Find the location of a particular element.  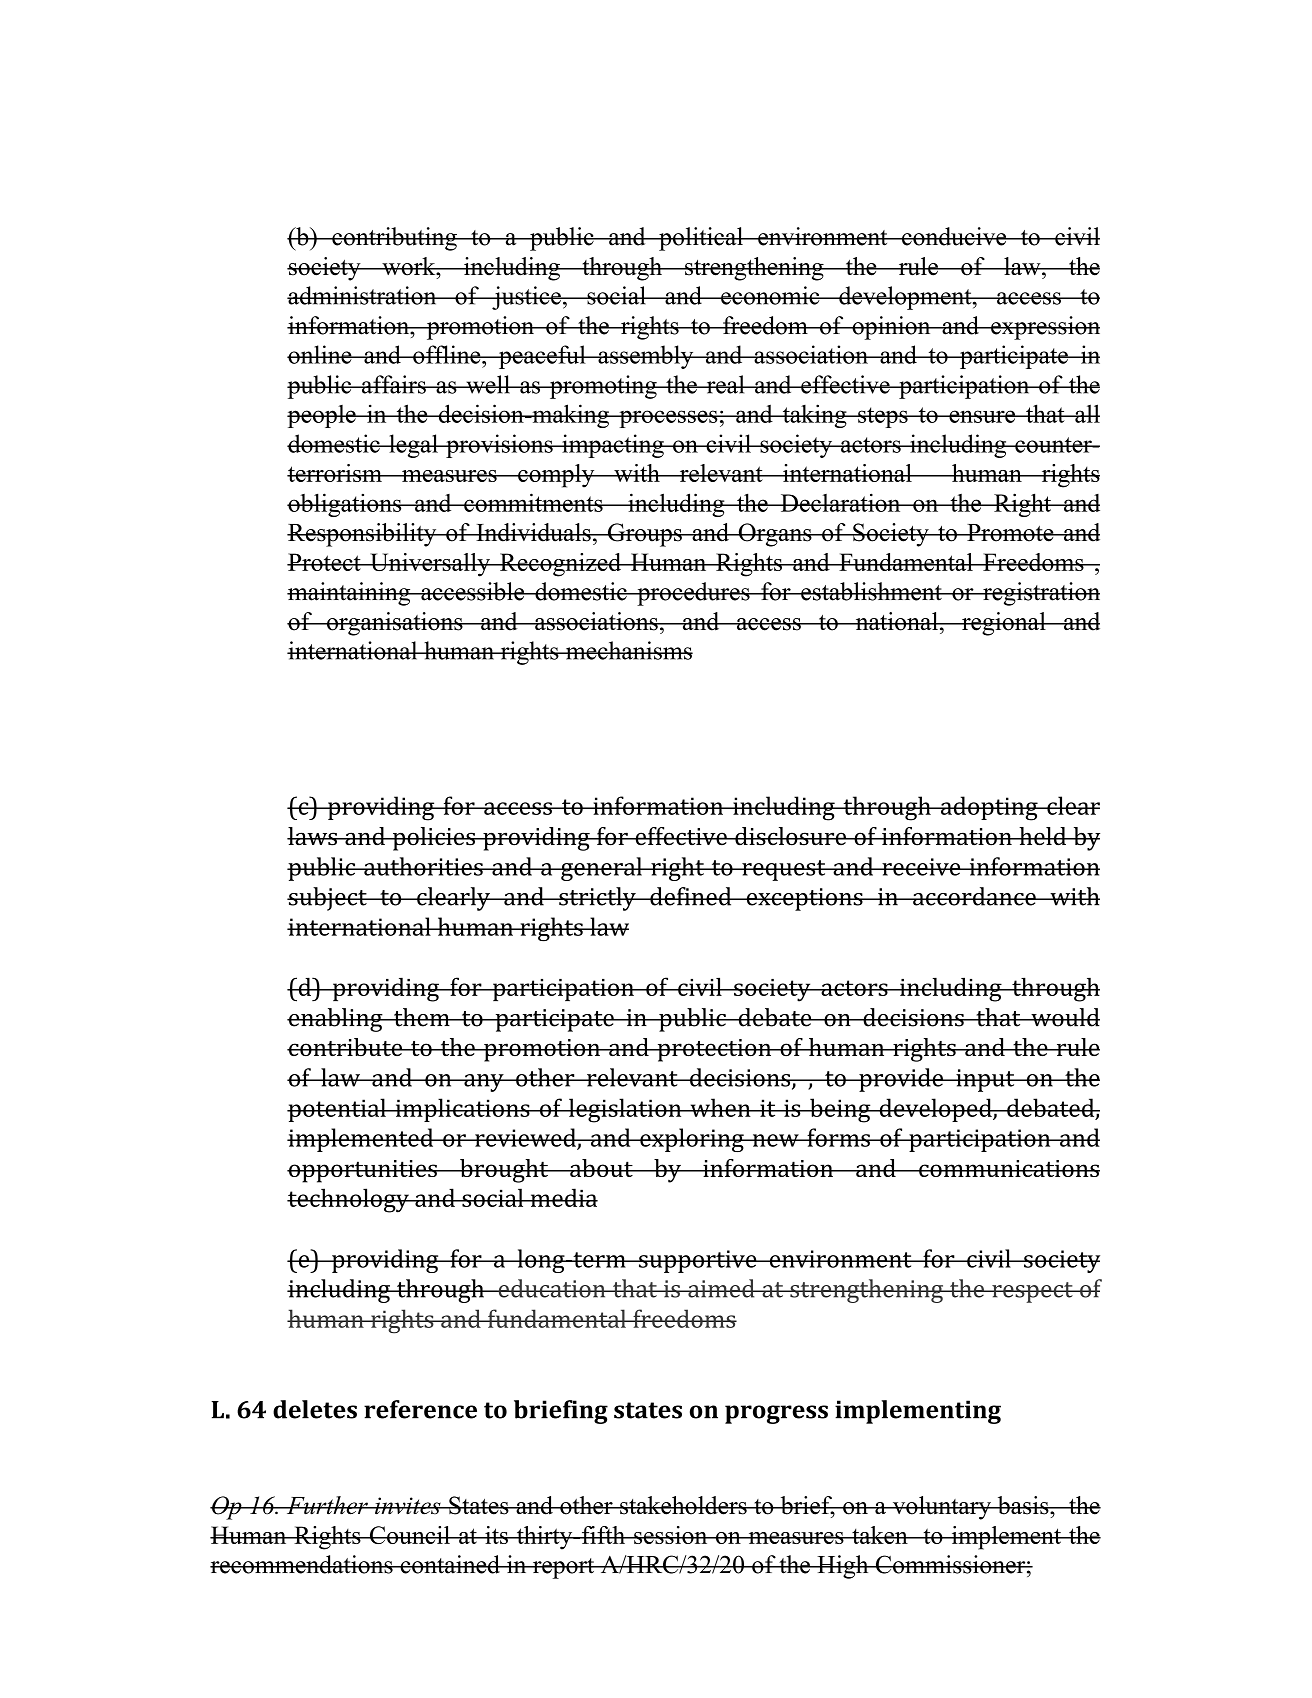

administration is located at coordinates (363, 295).
